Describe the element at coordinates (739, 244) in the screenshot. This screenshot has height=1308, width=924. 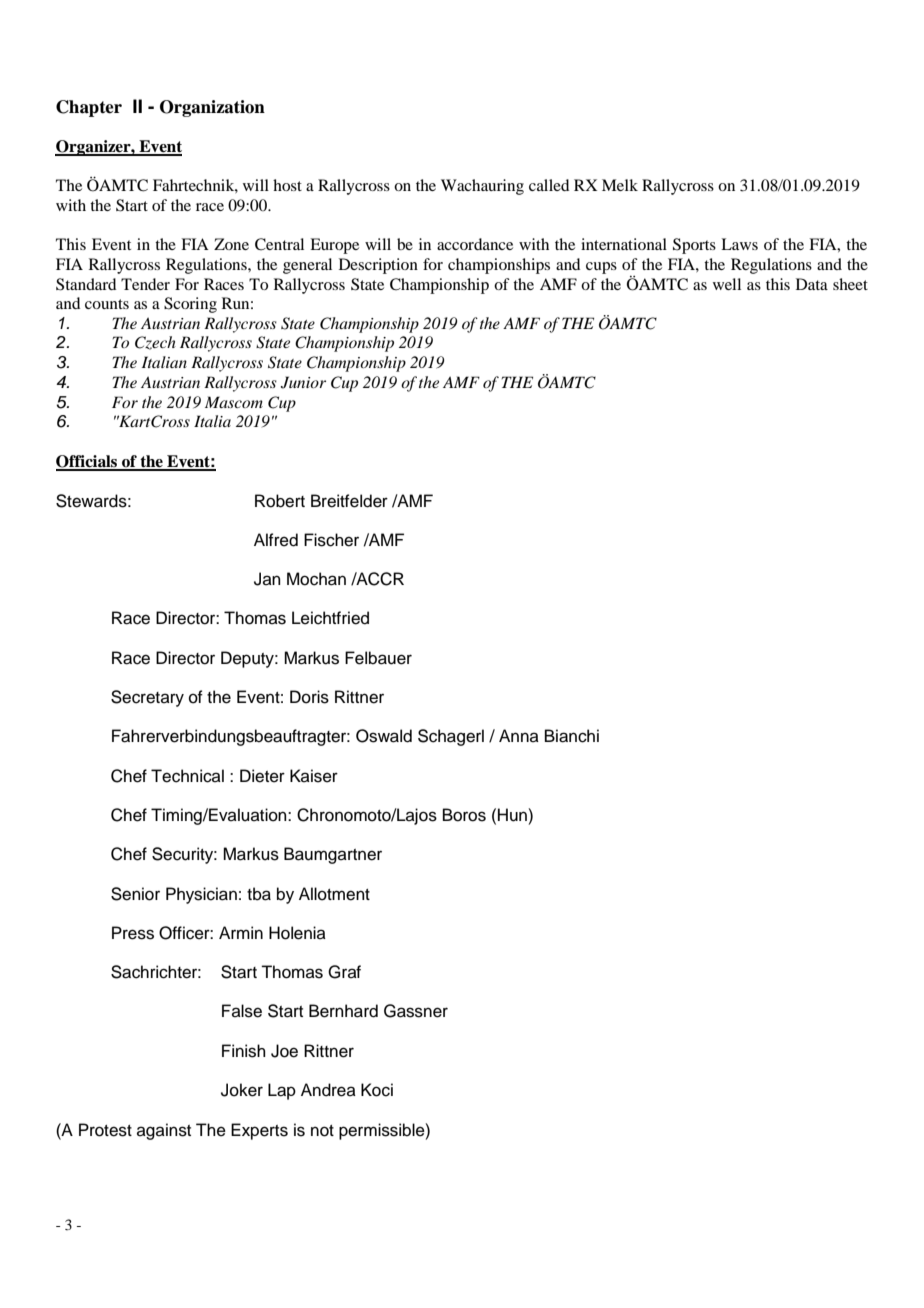
I see `Laws` at that location.
